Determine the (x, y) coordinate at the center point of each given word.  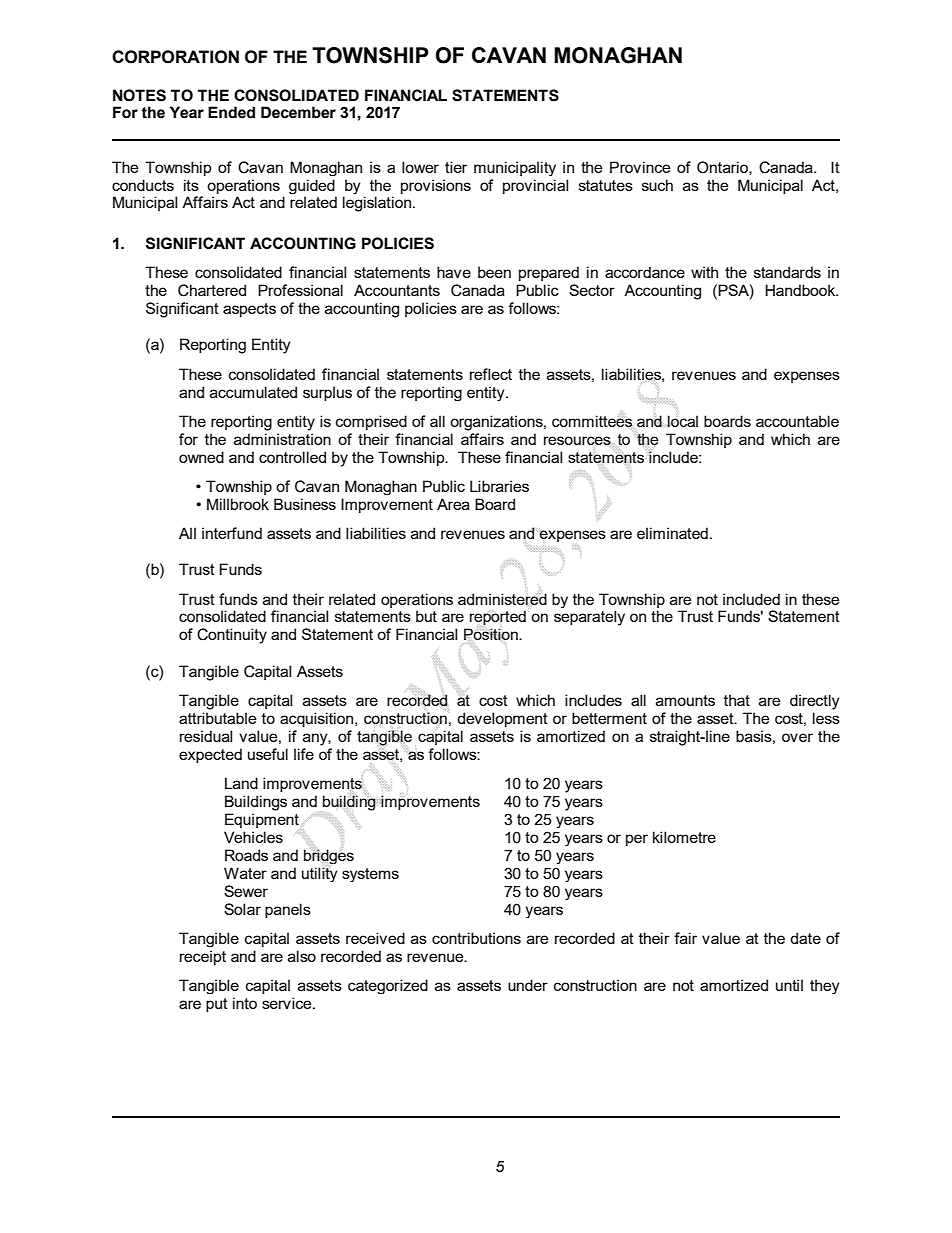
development (502, 719)
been (494, 272)
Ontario (723, 168)
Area (453, 504)
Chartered (212, 290)
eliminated (672, 533)
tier (456, 167)
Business (305, 504)
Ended (231, 112)
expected (210, 755)
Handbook (801, 290)
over (797, 737)
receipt (203, 957)
